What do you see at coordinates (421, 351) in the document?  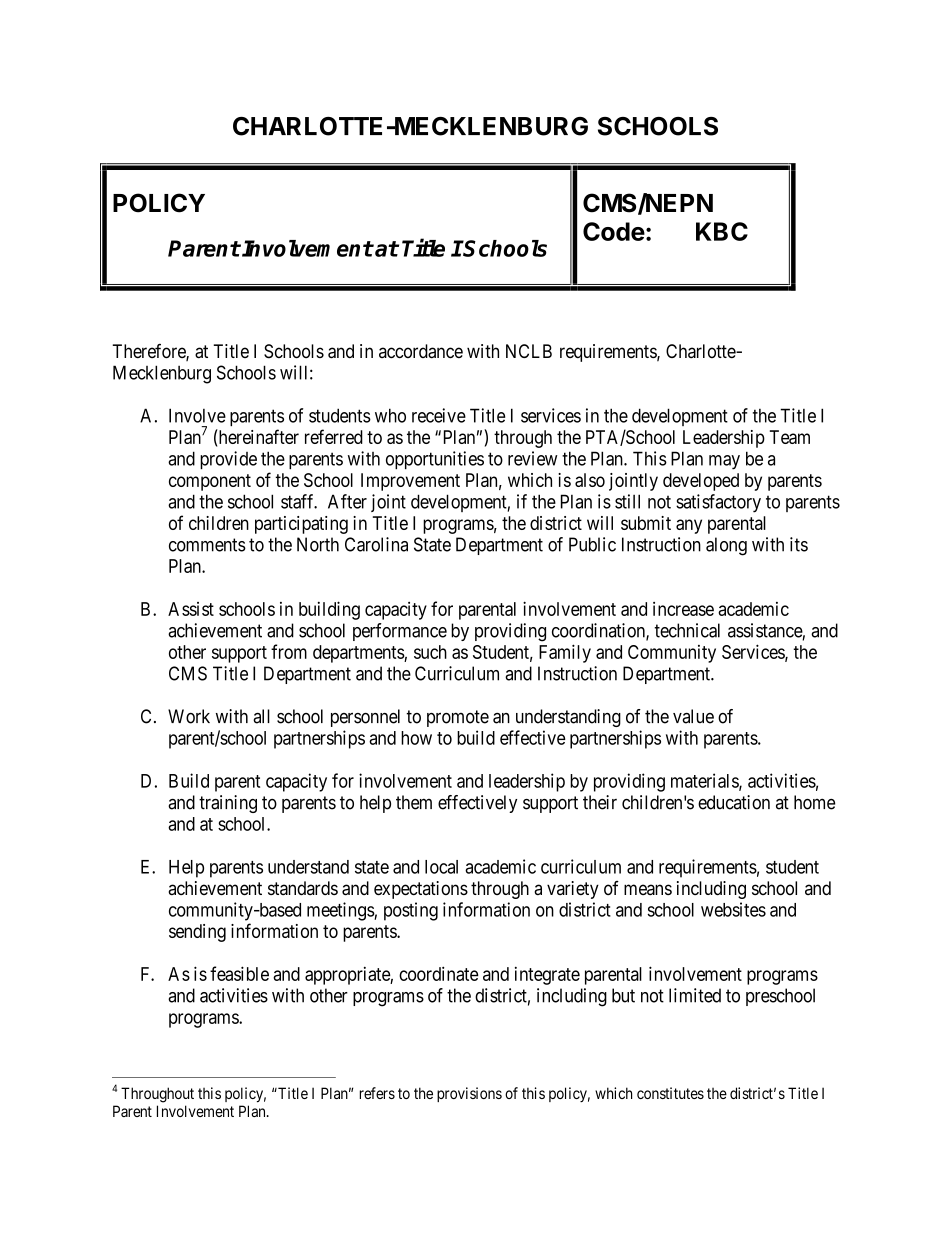 I see `accordance` at bounding box center [421, 351].
